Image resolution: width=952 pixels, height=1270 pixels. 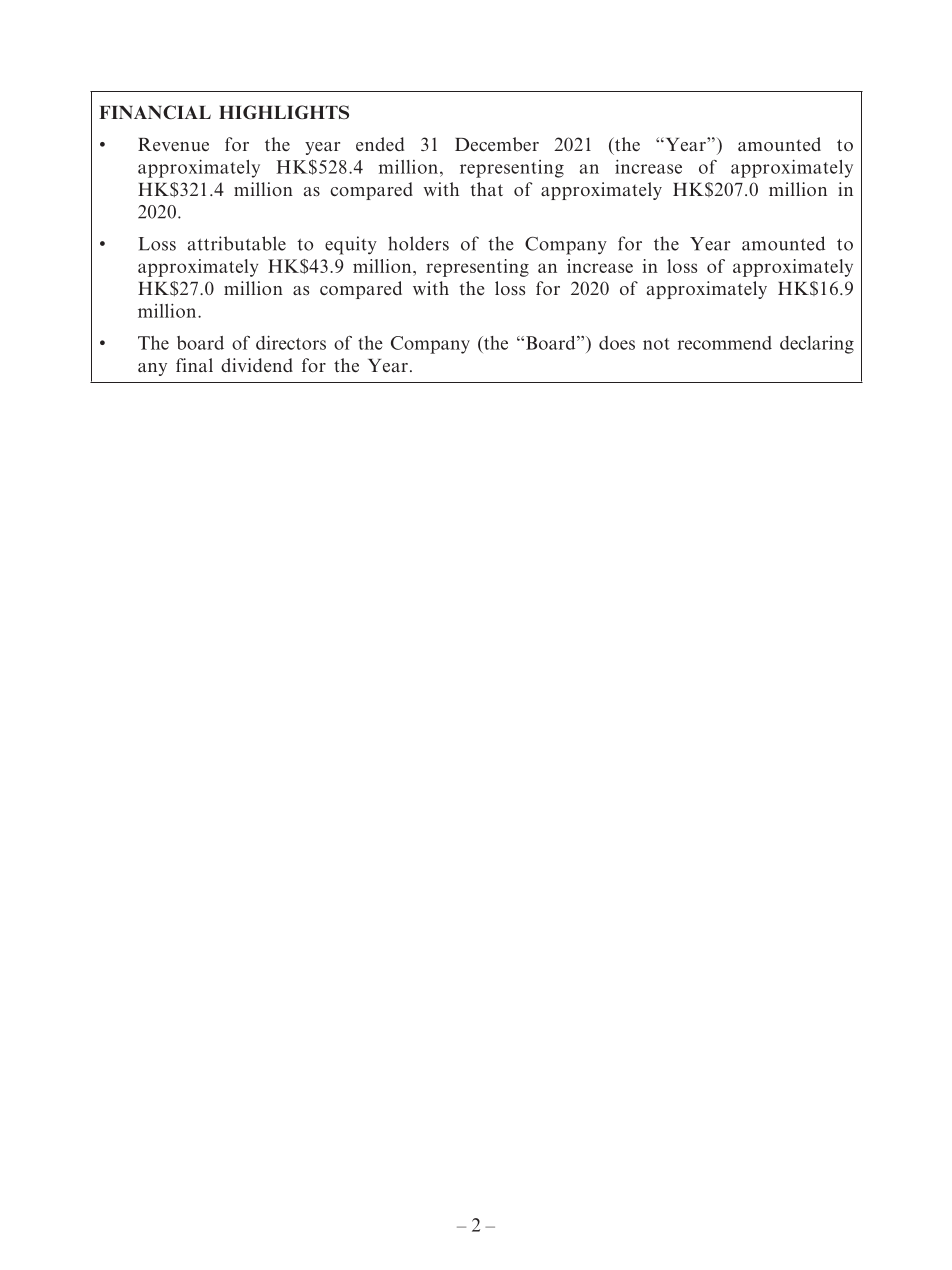 I want to click on attributable, so click(x=237, y=243).
